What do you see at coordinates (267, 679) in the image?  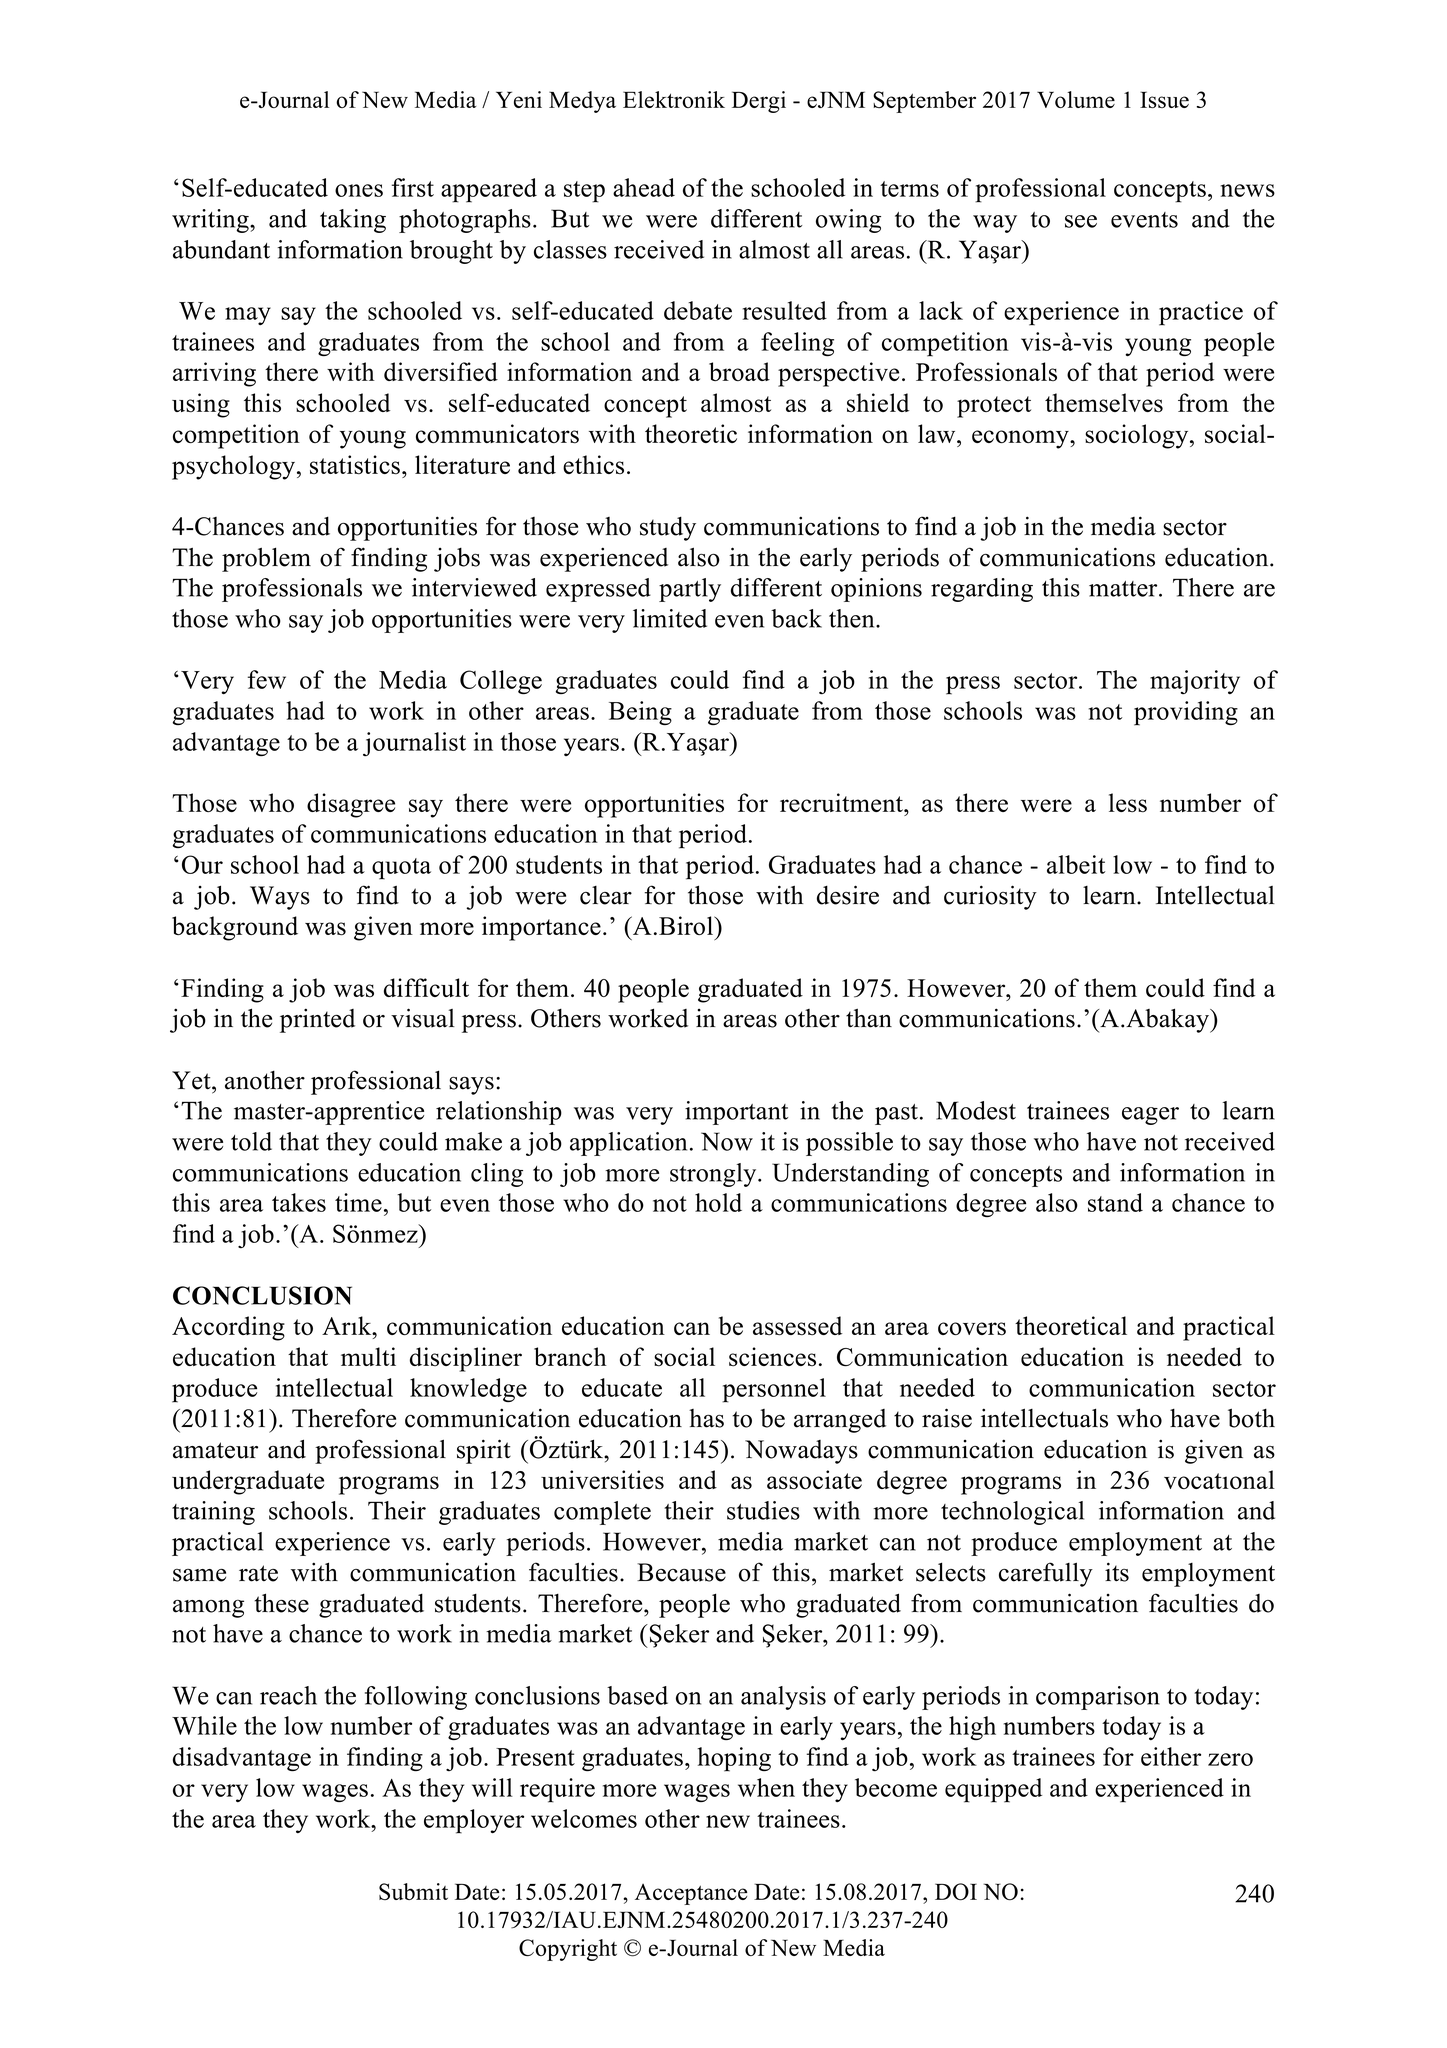 I see `few` at bounding box center [267, 679].
